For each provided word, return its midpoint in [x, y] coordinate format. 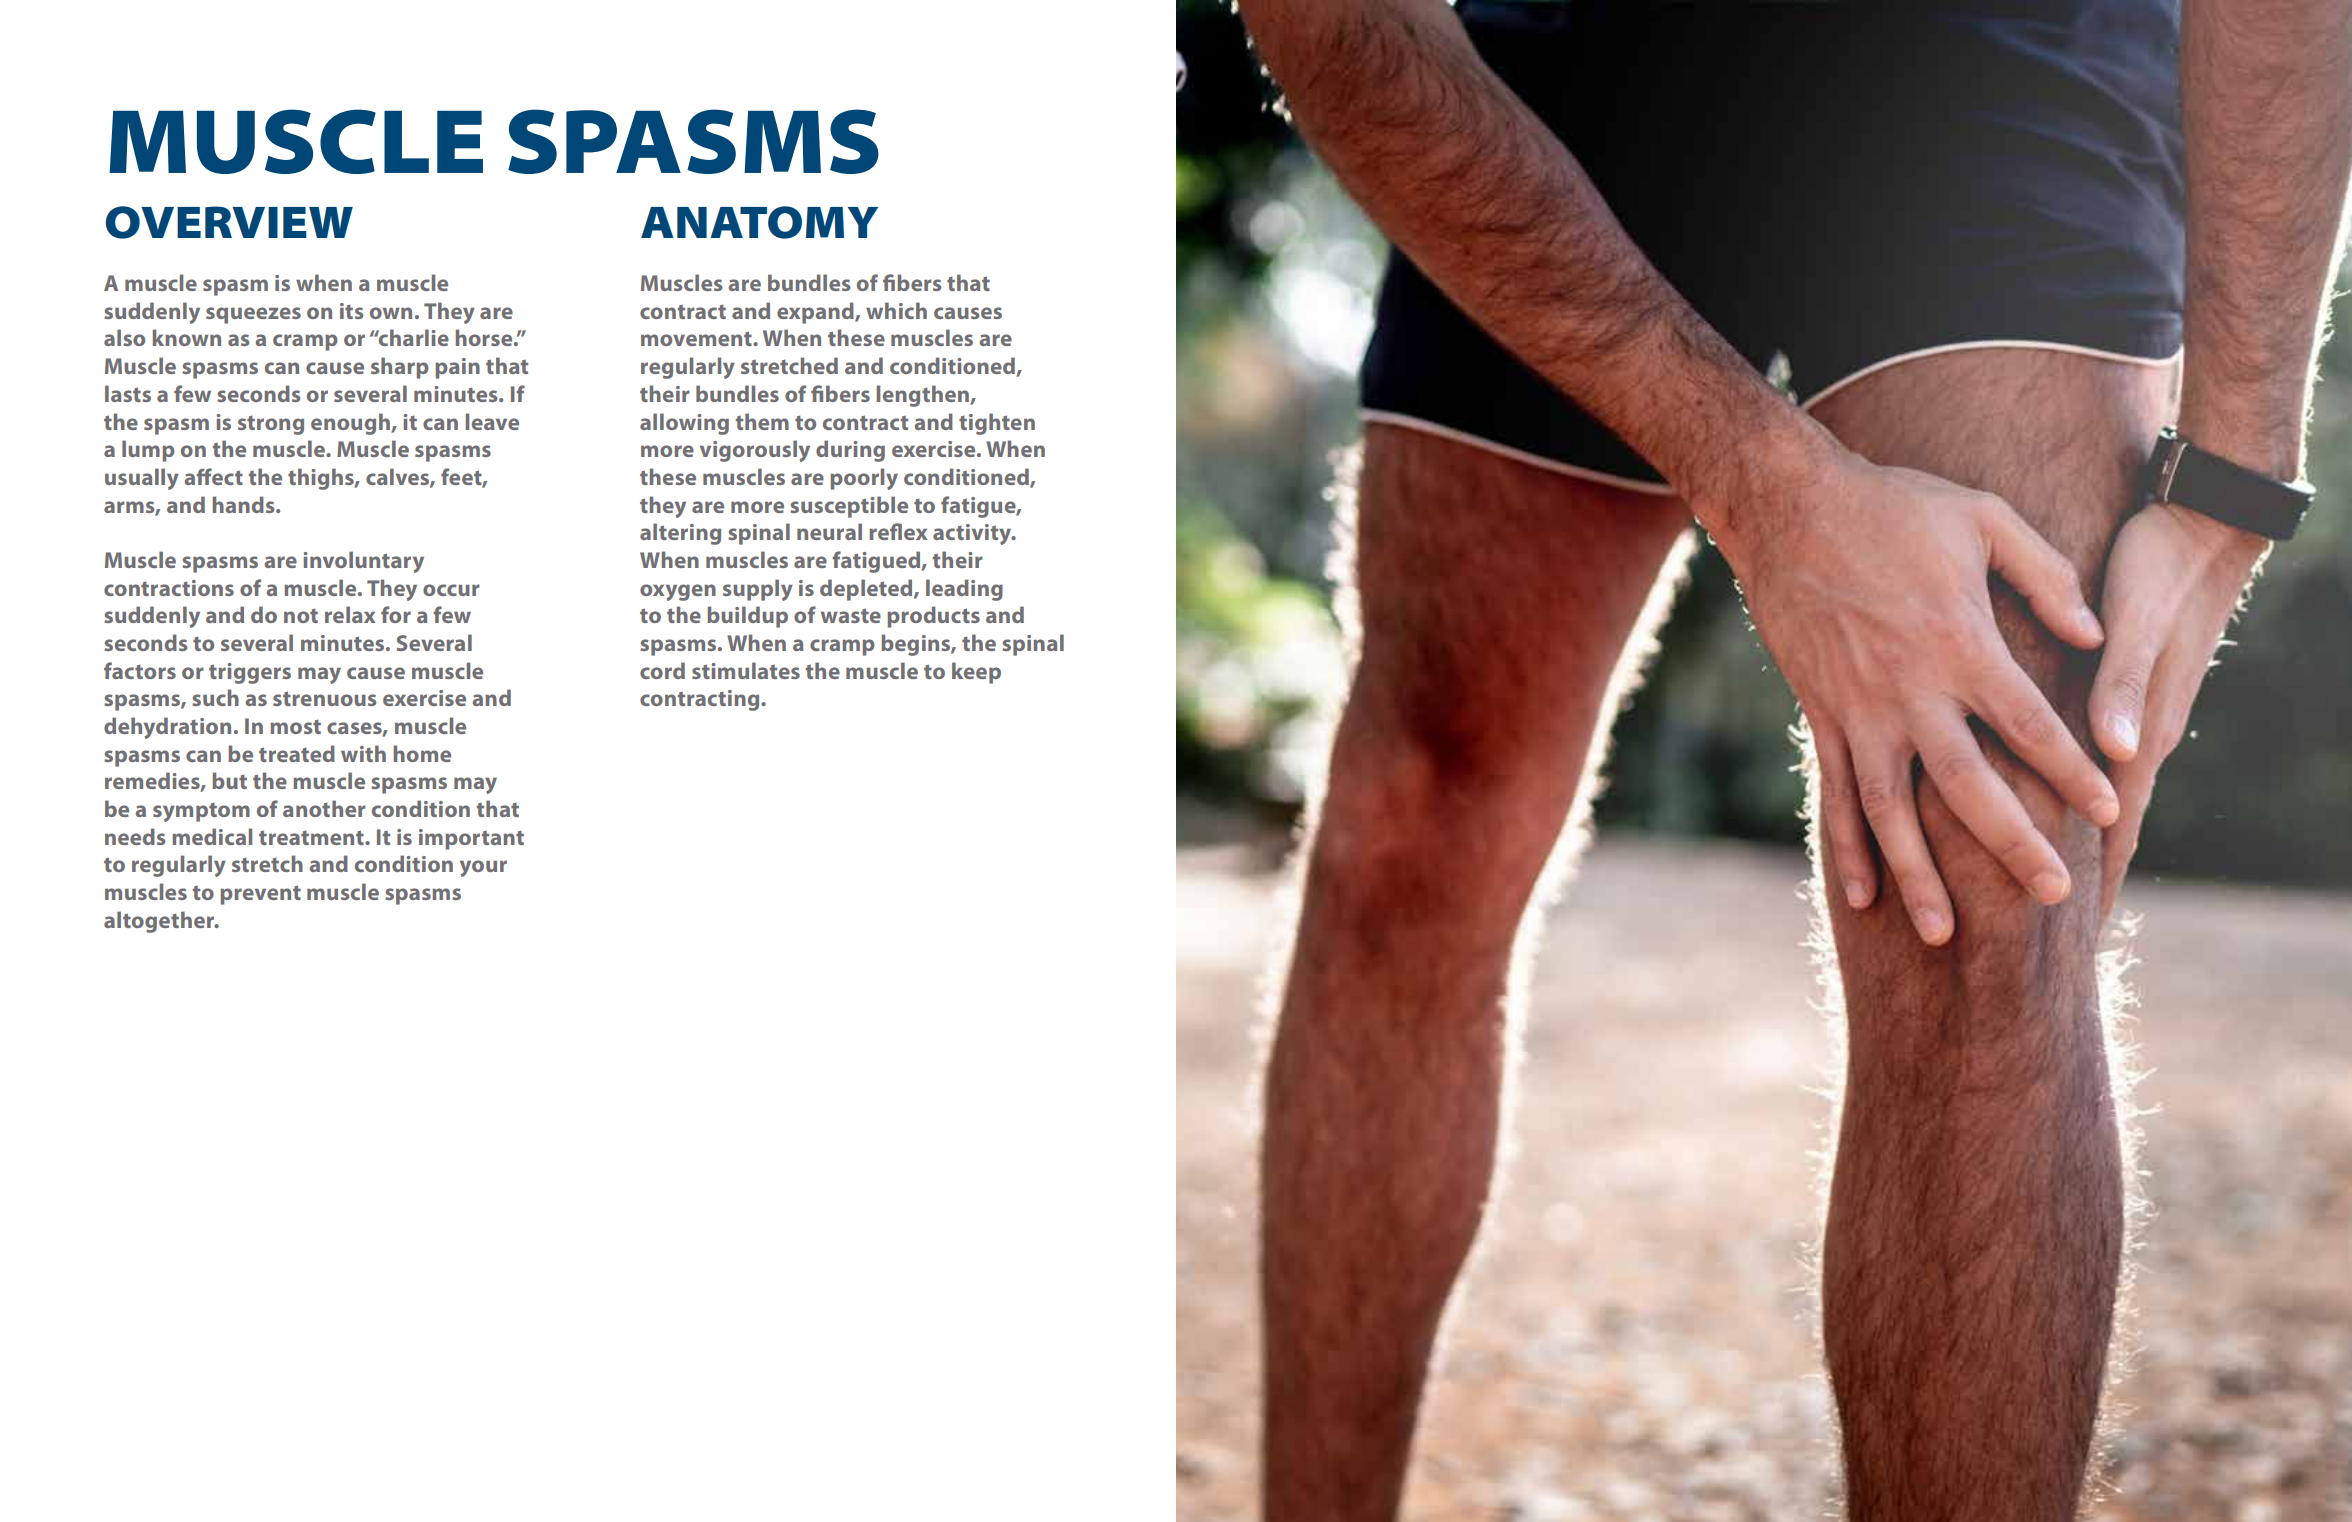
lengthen [924, 396]
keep [976, 673]
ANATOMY [759, 222]
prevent [260, 895]
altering [680, 534]
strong [271, 425]
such [215, 697]
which [896, 310]
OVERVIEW [229, 222]
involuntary [363, 562]
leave [492, 421]
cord [662, 670]
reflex [898, 531]
